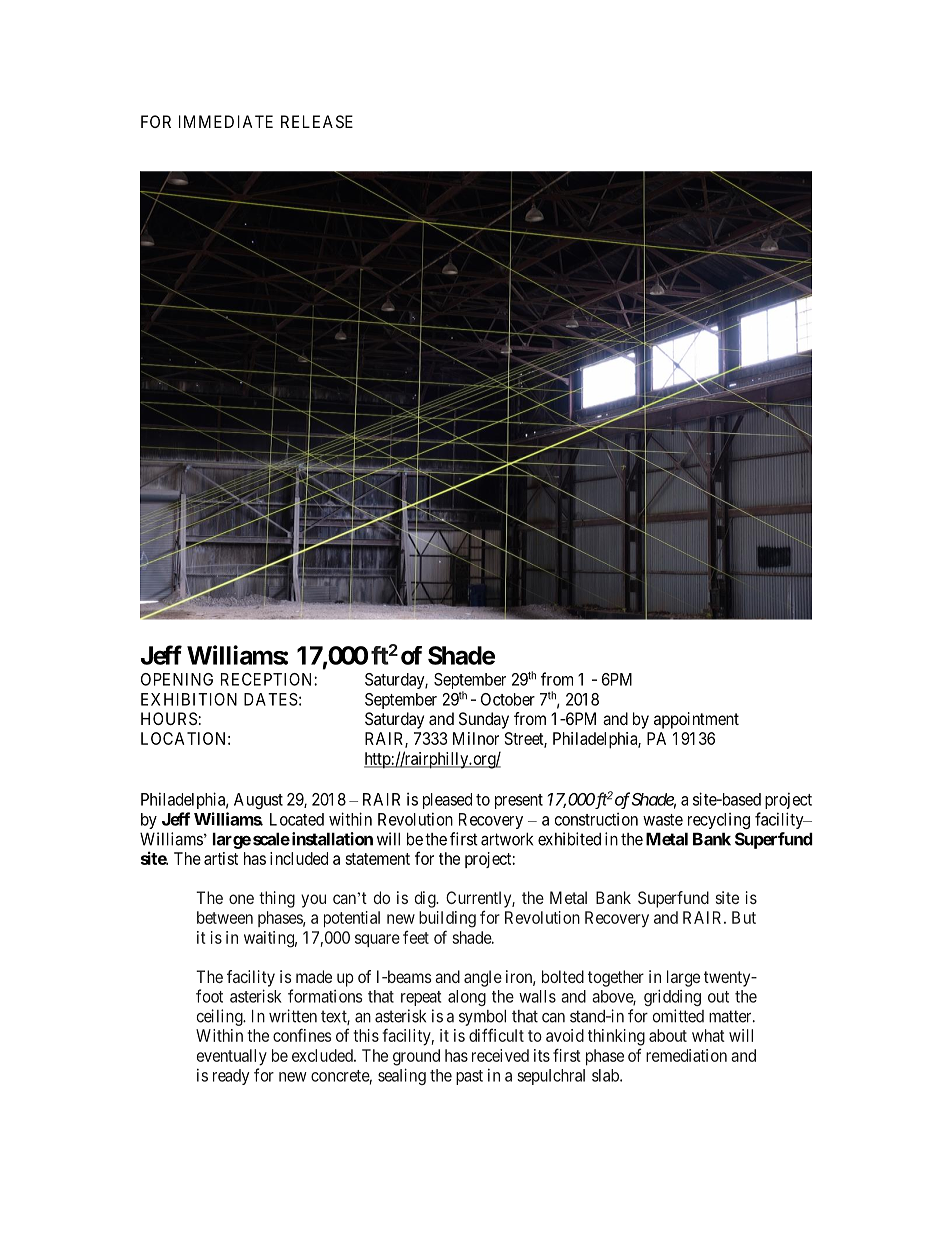  What do you see at coordinates (317, 121) in the screenshot?
I see `RELEASE` at bounding box center [317, 121].
